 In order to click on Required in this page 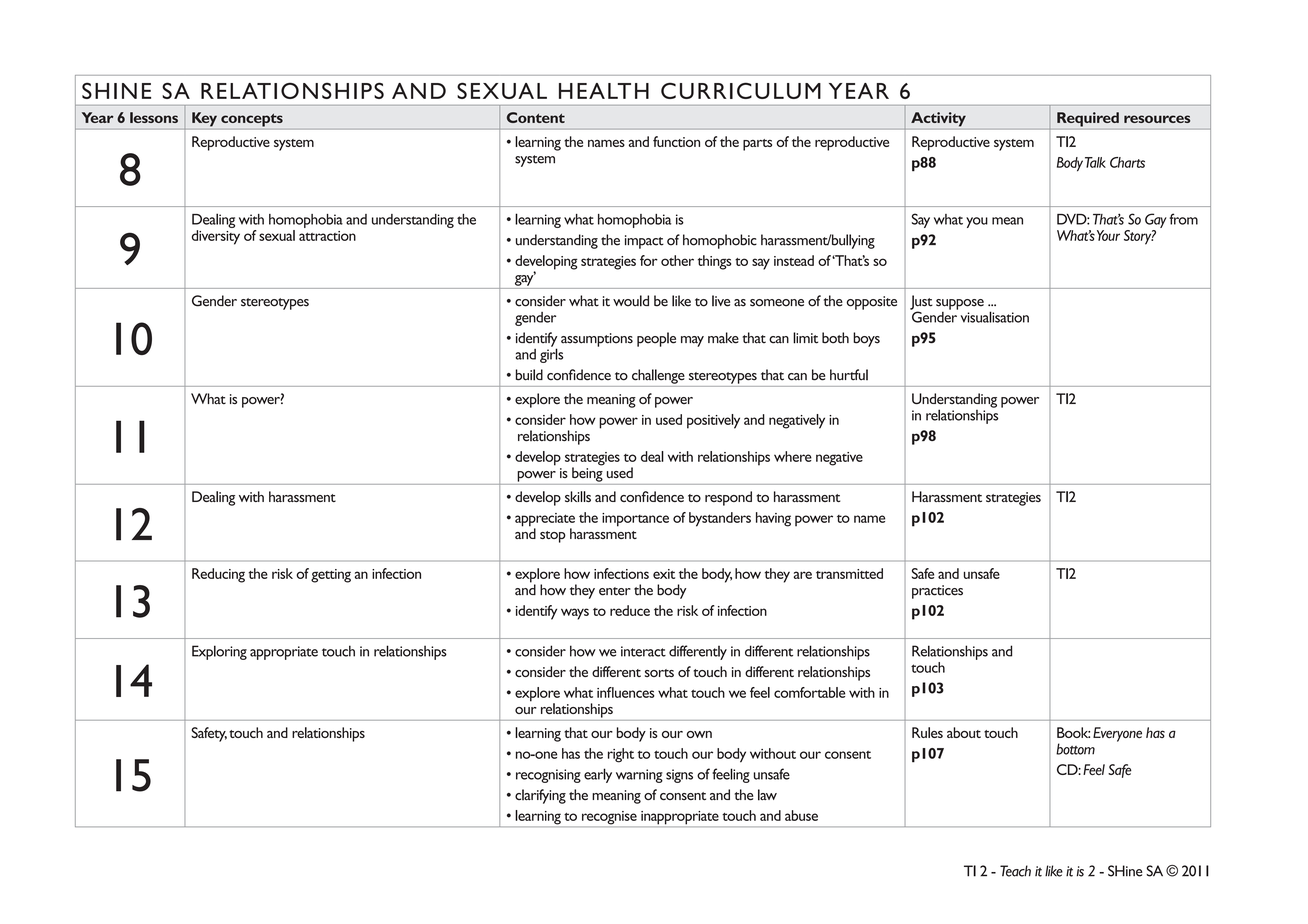, I will do `click(1088, 119)`.
